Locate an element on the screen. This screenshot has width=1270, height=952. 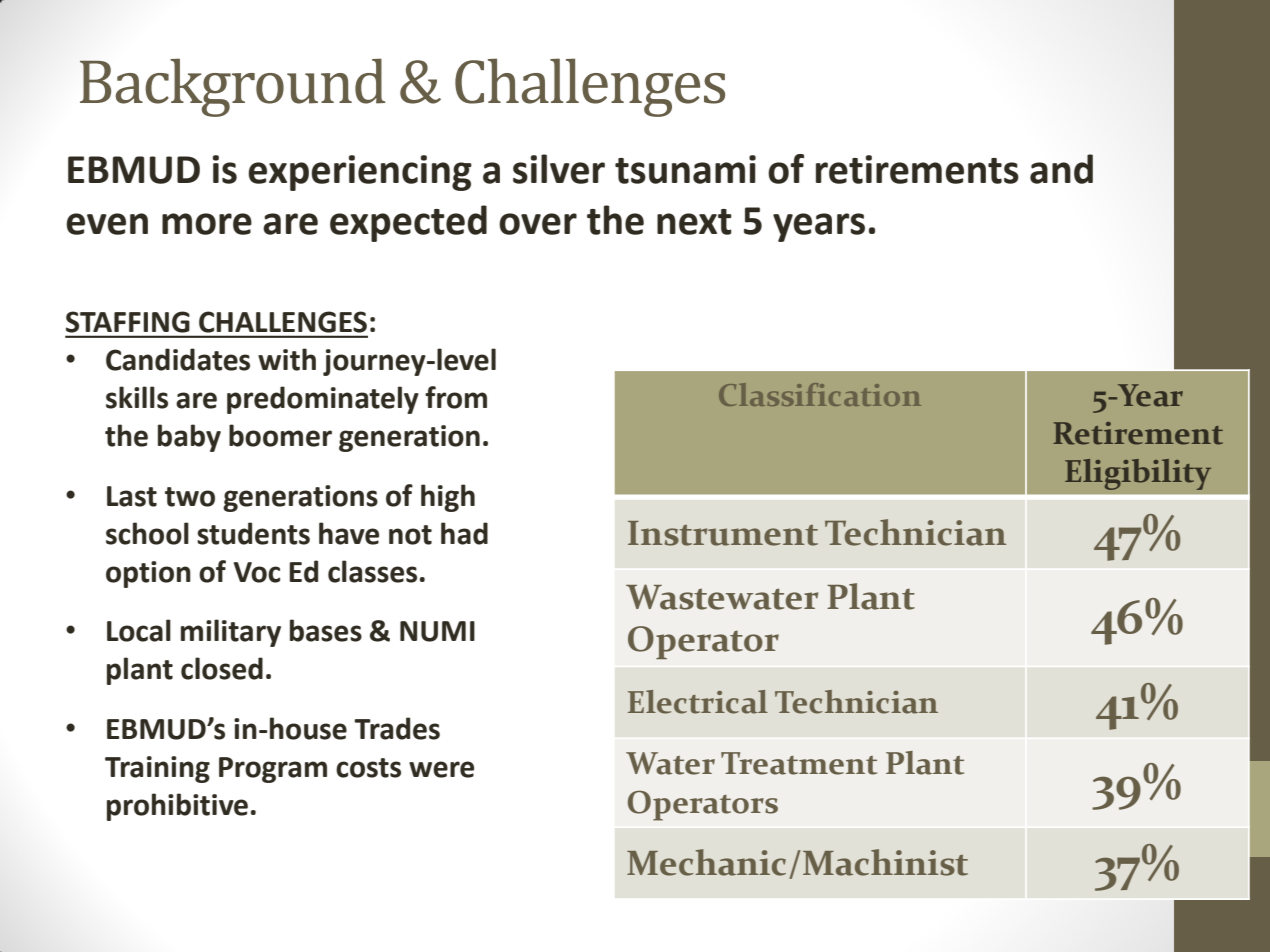
were is located at coordinates (441, 769).
